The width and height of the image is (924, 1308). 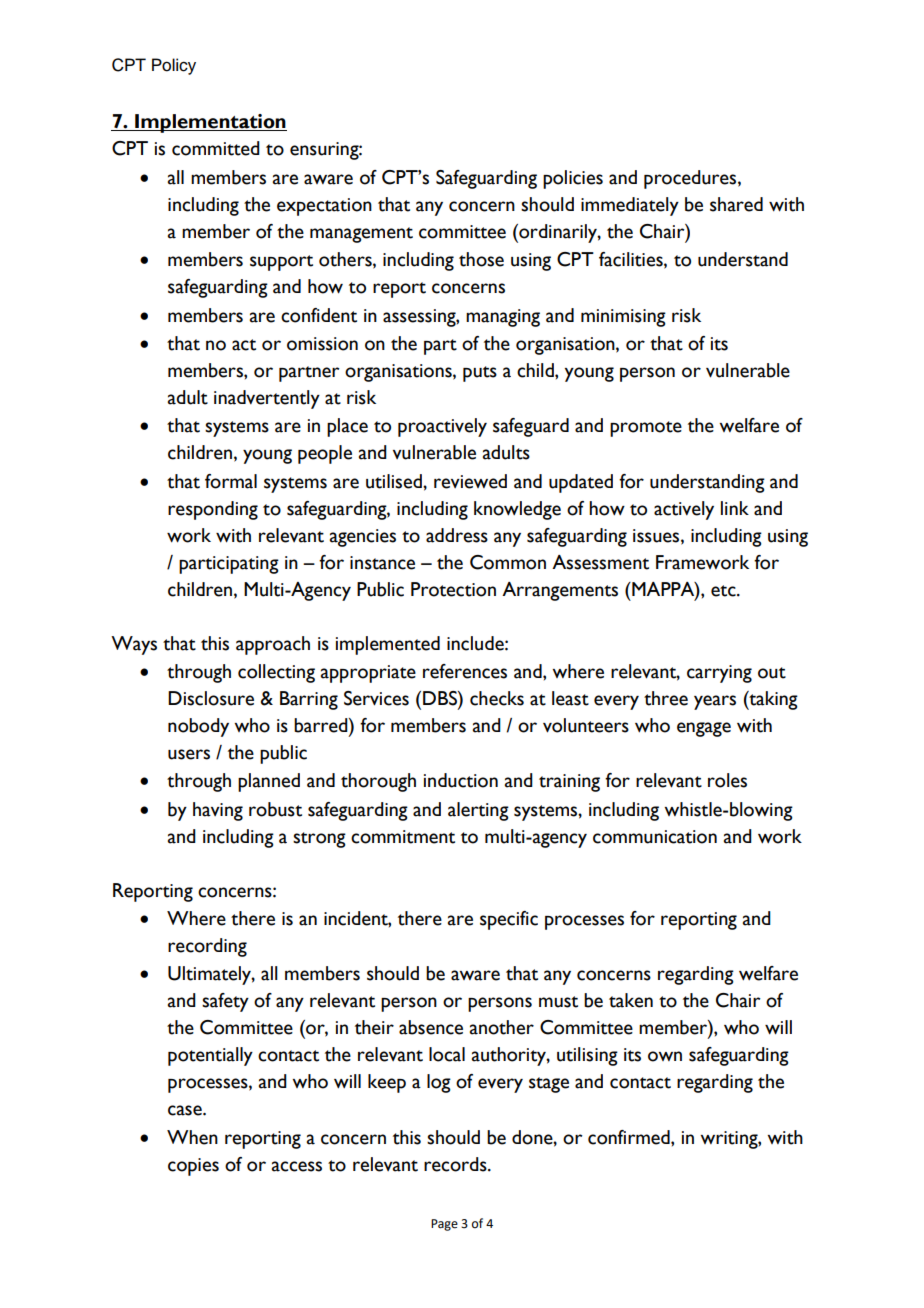 I want to click on shared, so click(x=736, y=204).
